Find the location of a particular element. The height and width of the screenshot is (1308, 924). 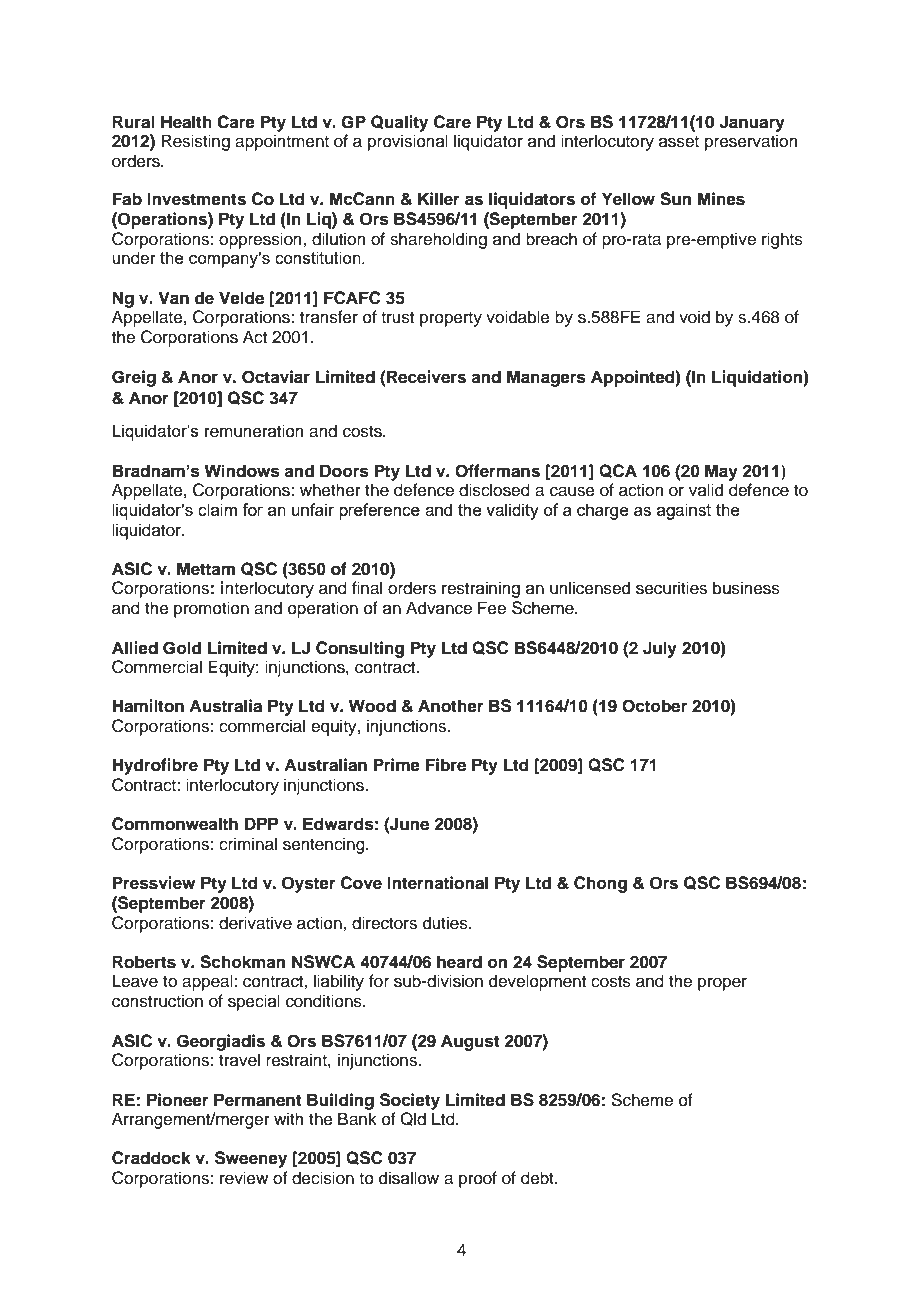

July is located at coordinates (660, 649).
